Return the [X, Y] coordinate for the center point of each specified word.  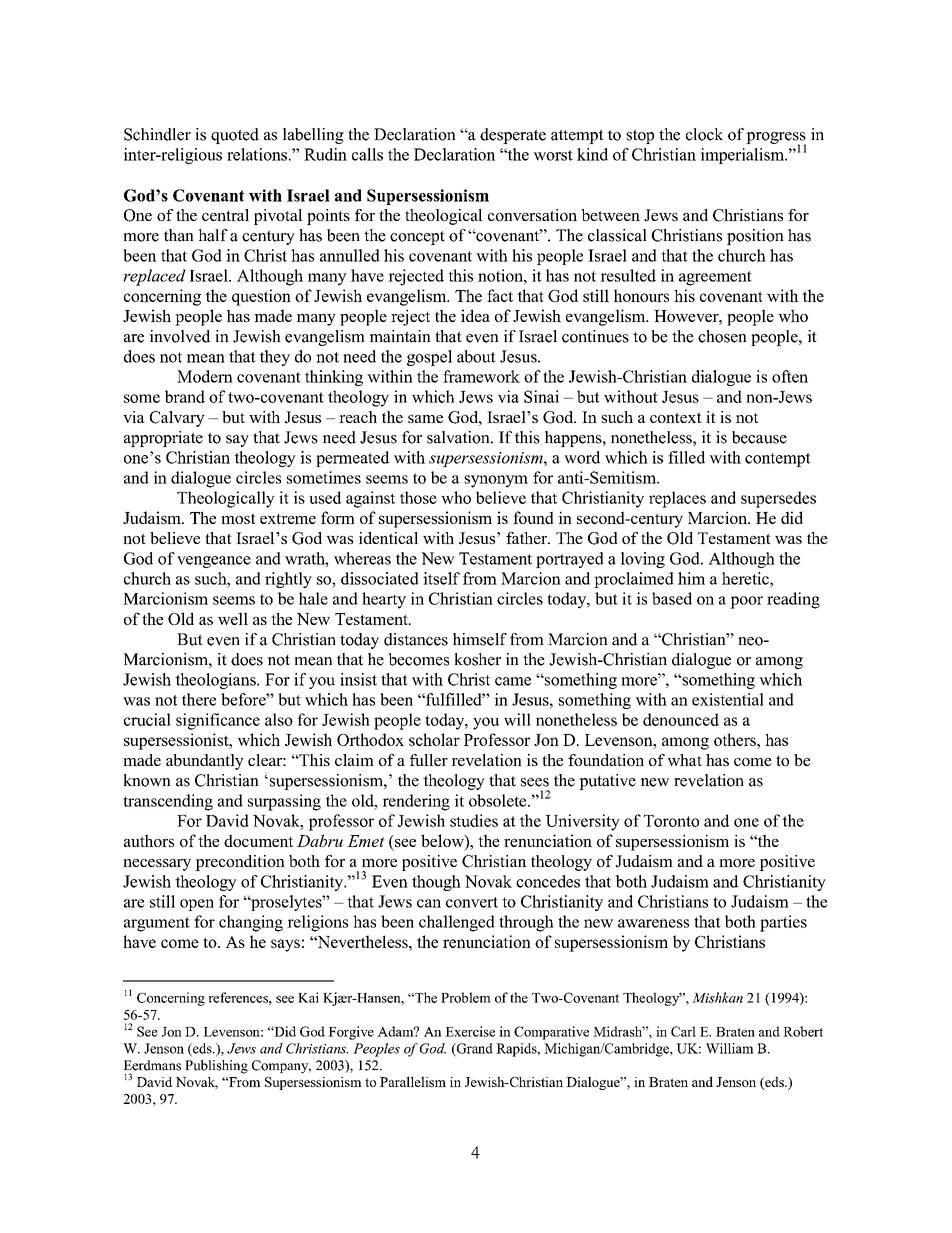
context [676, 417]
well [233, 618]
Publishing [216, 1067]
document [258, 840]
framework [481, 376]
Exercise [470, 1031]
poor [746, 602]
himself [480, 639]
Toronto [671, 821]
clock [704, 134]
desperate [513, 136]
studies [474, 820]
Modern [205, 376]
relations [257, 154]
